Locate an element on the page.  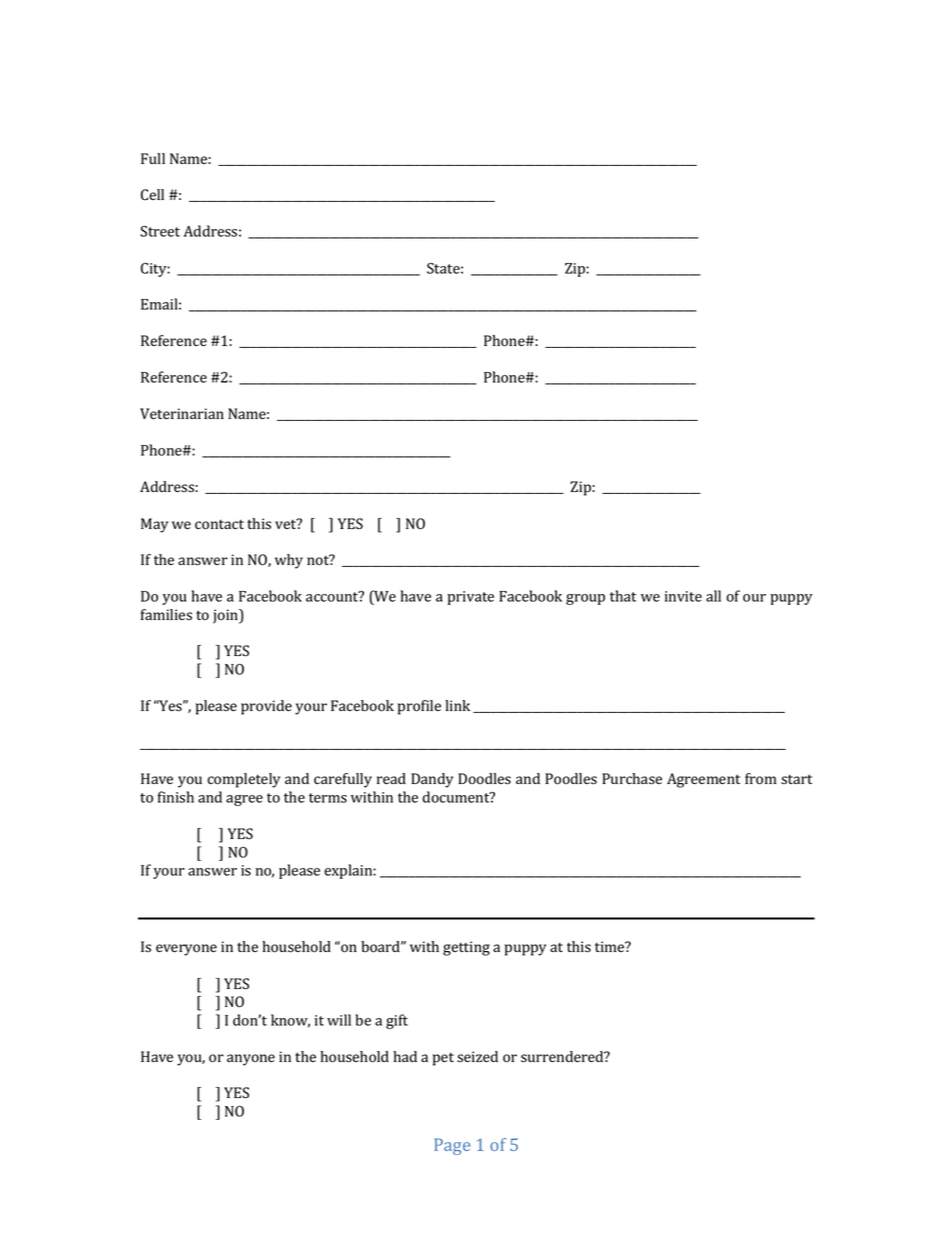
Page is located at coordinates (452, 1146).
